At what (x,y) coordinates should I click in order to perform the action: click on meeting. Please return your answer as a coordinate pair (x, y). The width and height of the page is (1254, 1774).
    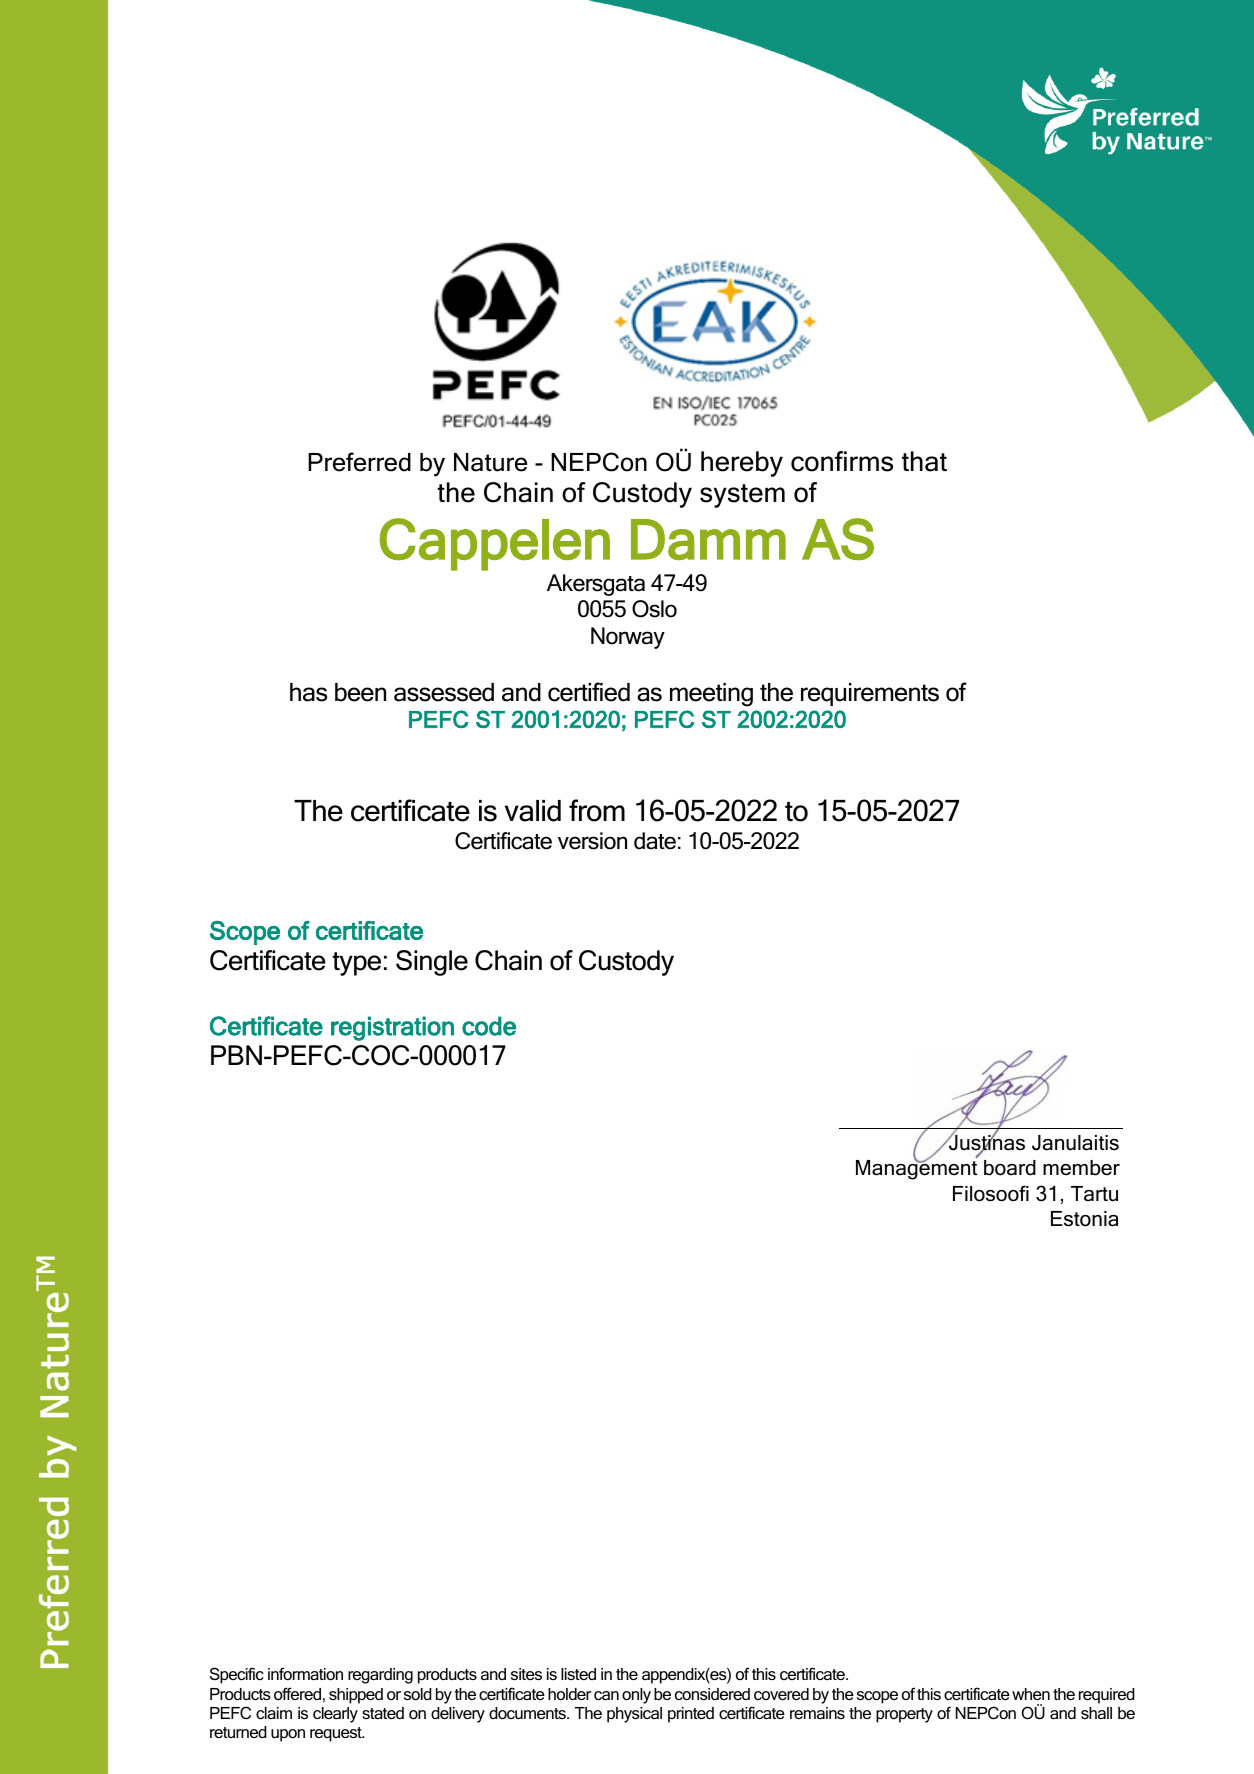
    Looking at the image, I should click on (711, 695).
